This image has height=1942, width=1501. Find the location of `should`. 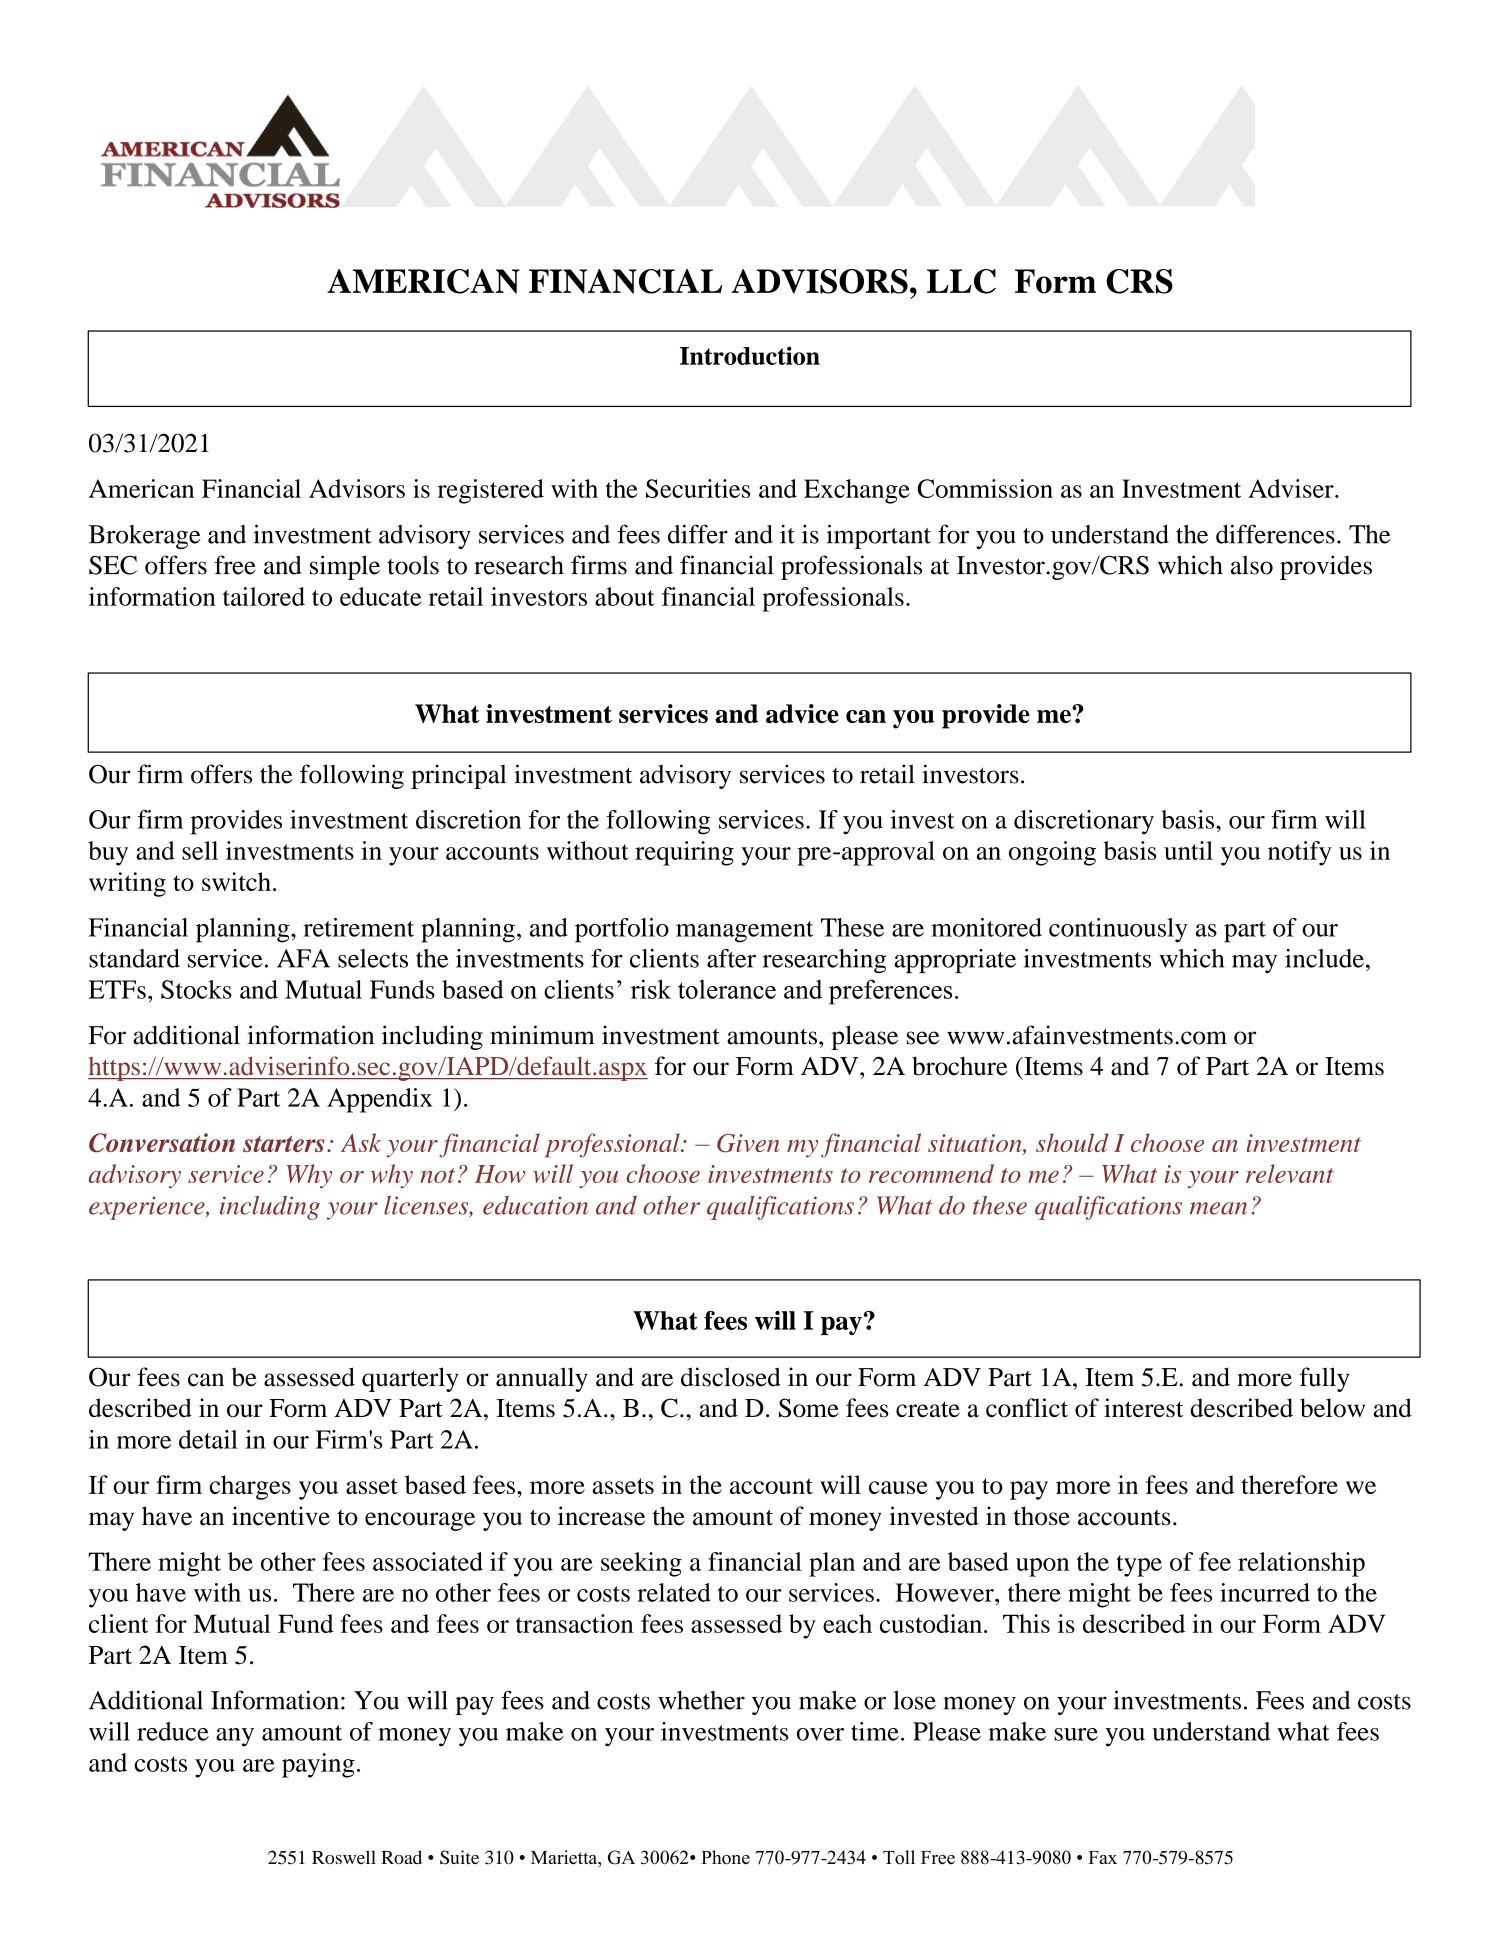

should is located at coordinates (1072, 1142).
